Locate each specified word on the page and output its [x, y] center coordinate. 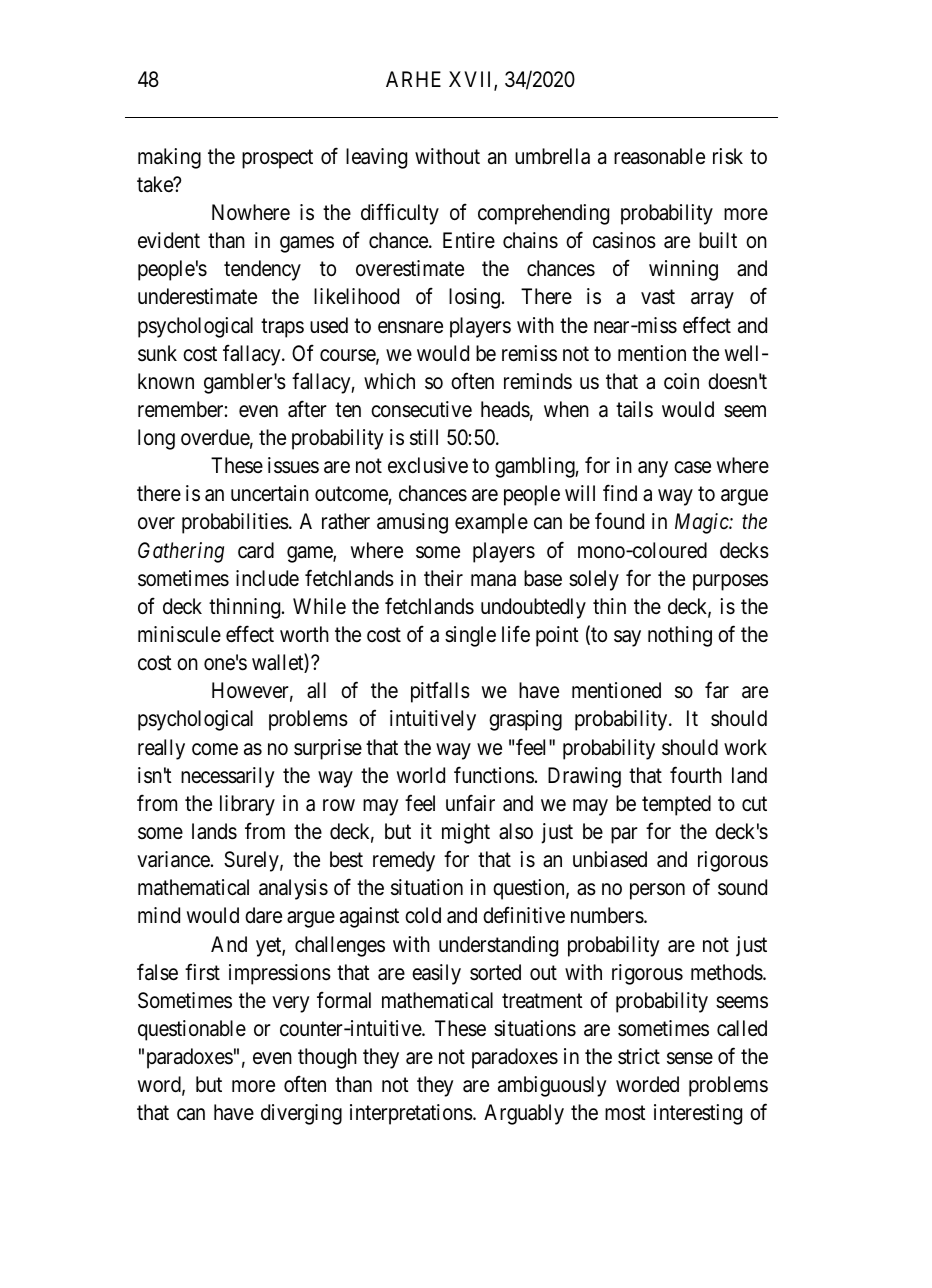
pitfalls [440, 692]
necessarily [228, 777]
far [717, 690]
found [619, 521]
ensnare [410, 327]
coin [681, 381]
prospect [277, 159]
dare [263, 915]
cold [423, 915]
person [657, 891]
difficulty [400, 214]
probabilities [235, 523]
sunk [157, 353]
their [443, 578]
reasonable [659, 156]
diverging [301, 1114]
